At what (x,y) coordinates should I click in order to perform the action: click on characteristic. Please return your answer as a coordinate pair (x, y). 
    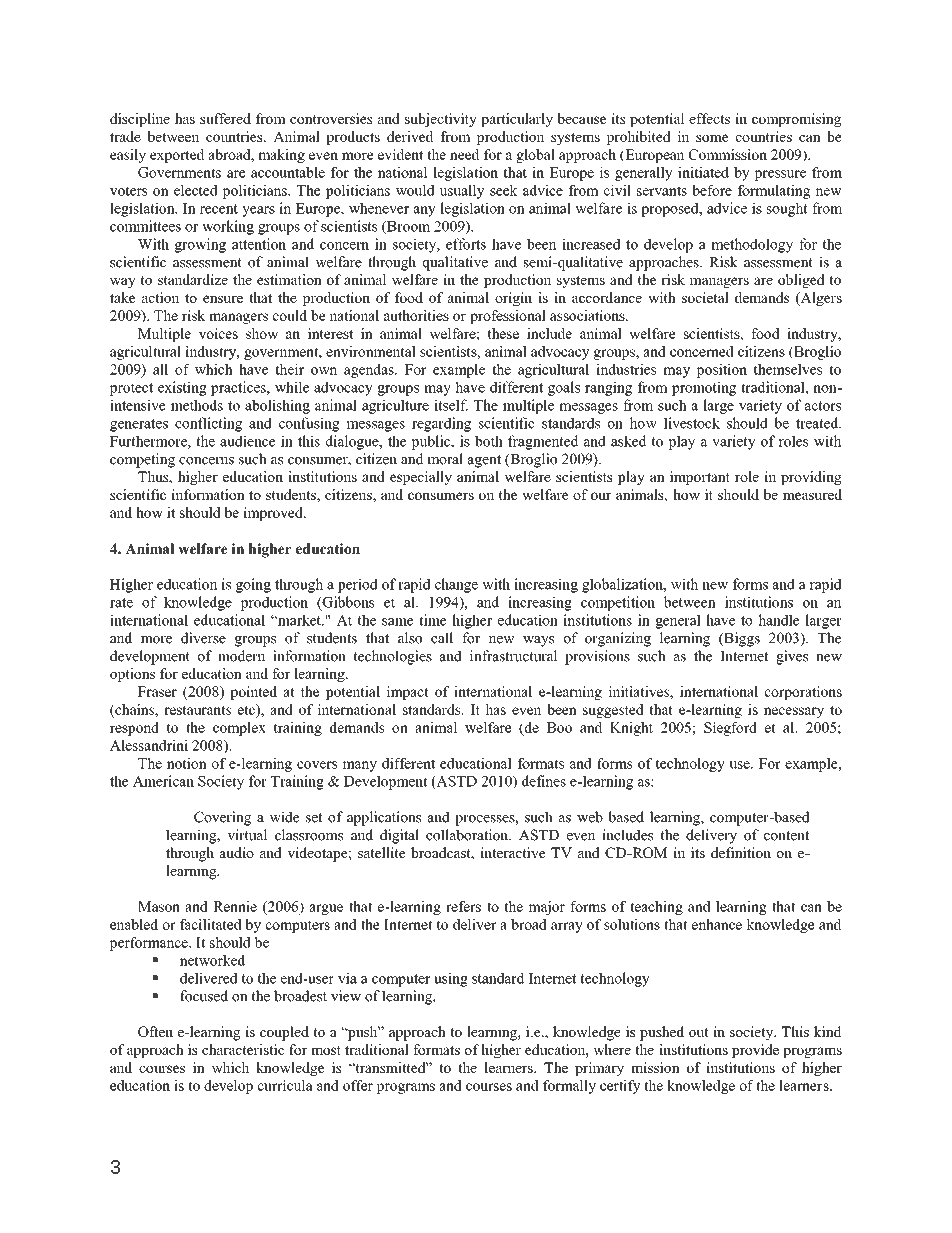
    Looking at the image, I should click on (243, 1049).
